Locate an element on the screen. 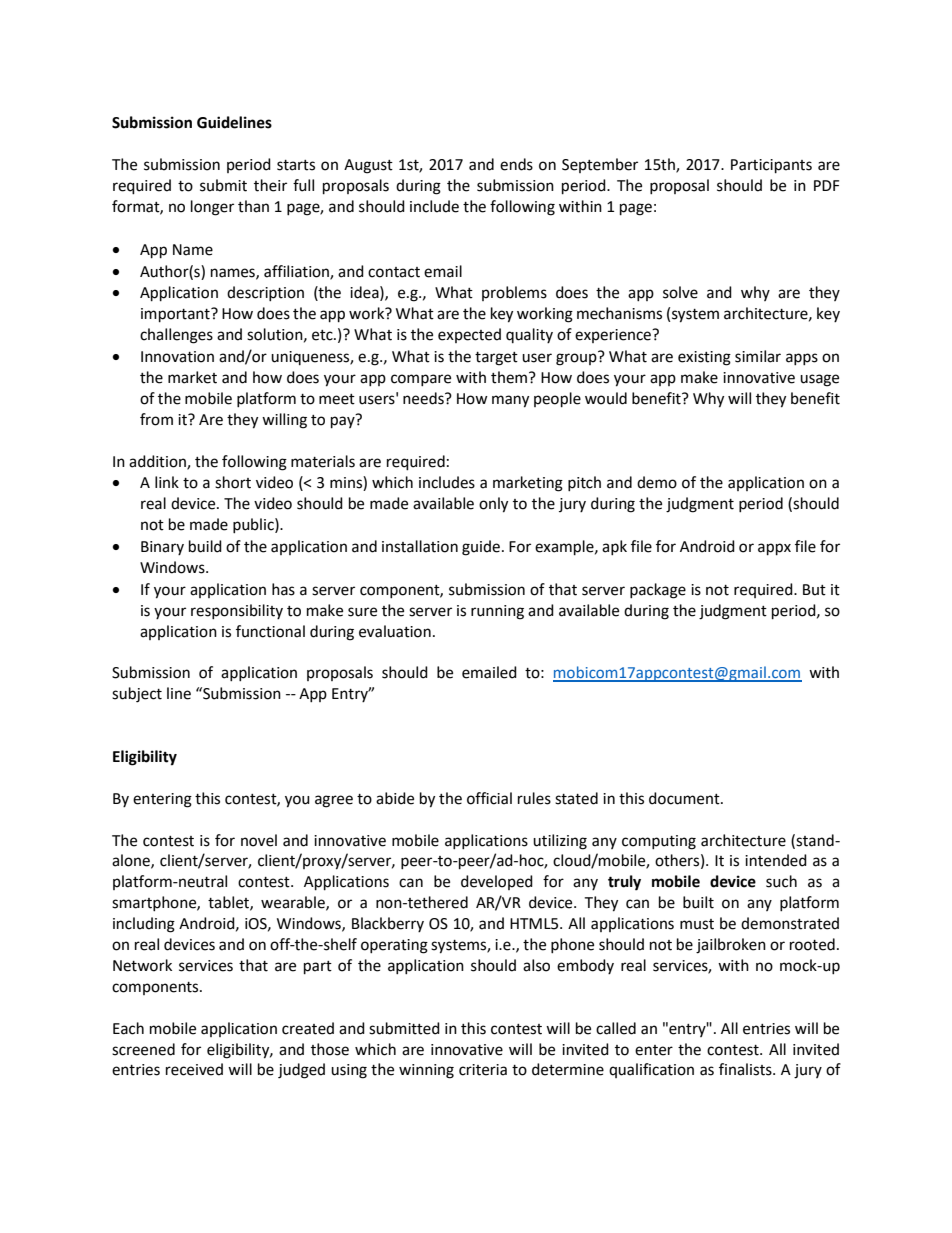  developed is located at coordinates (497, 882).
